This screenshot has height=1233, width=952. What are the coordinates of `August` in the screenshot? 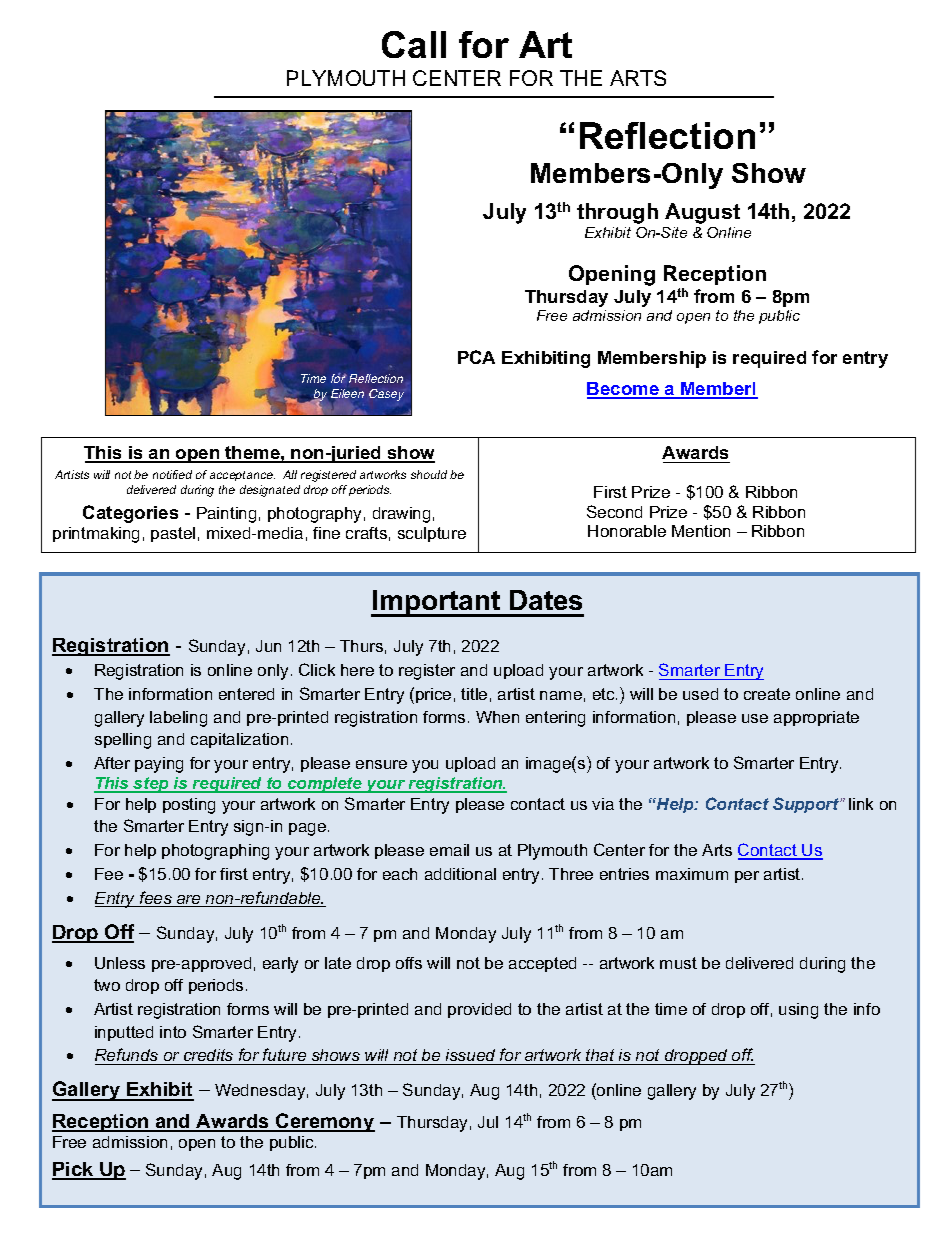 It's located at (702, 213).
